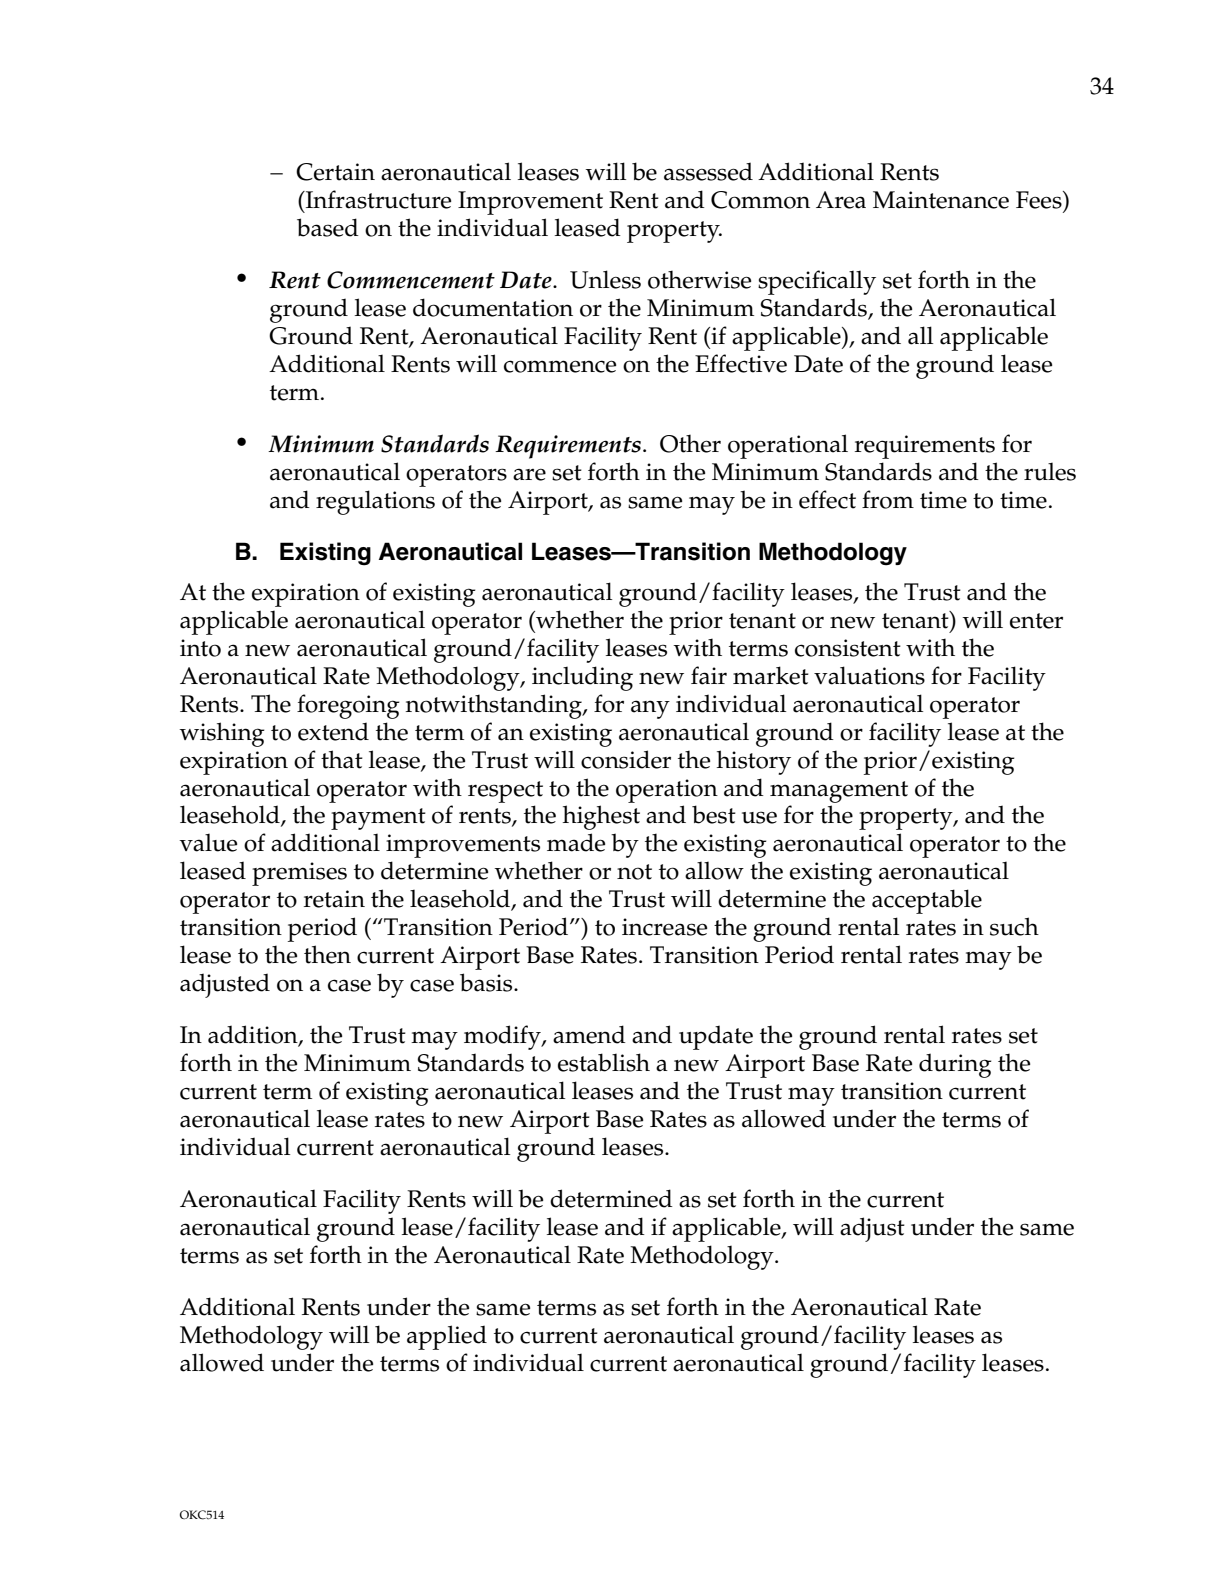 This screenshot has width=1222, height=1582. What do you see at coordinates (839, 792) in the screenshot?
I see `management` at bounding box center [839, 792].
